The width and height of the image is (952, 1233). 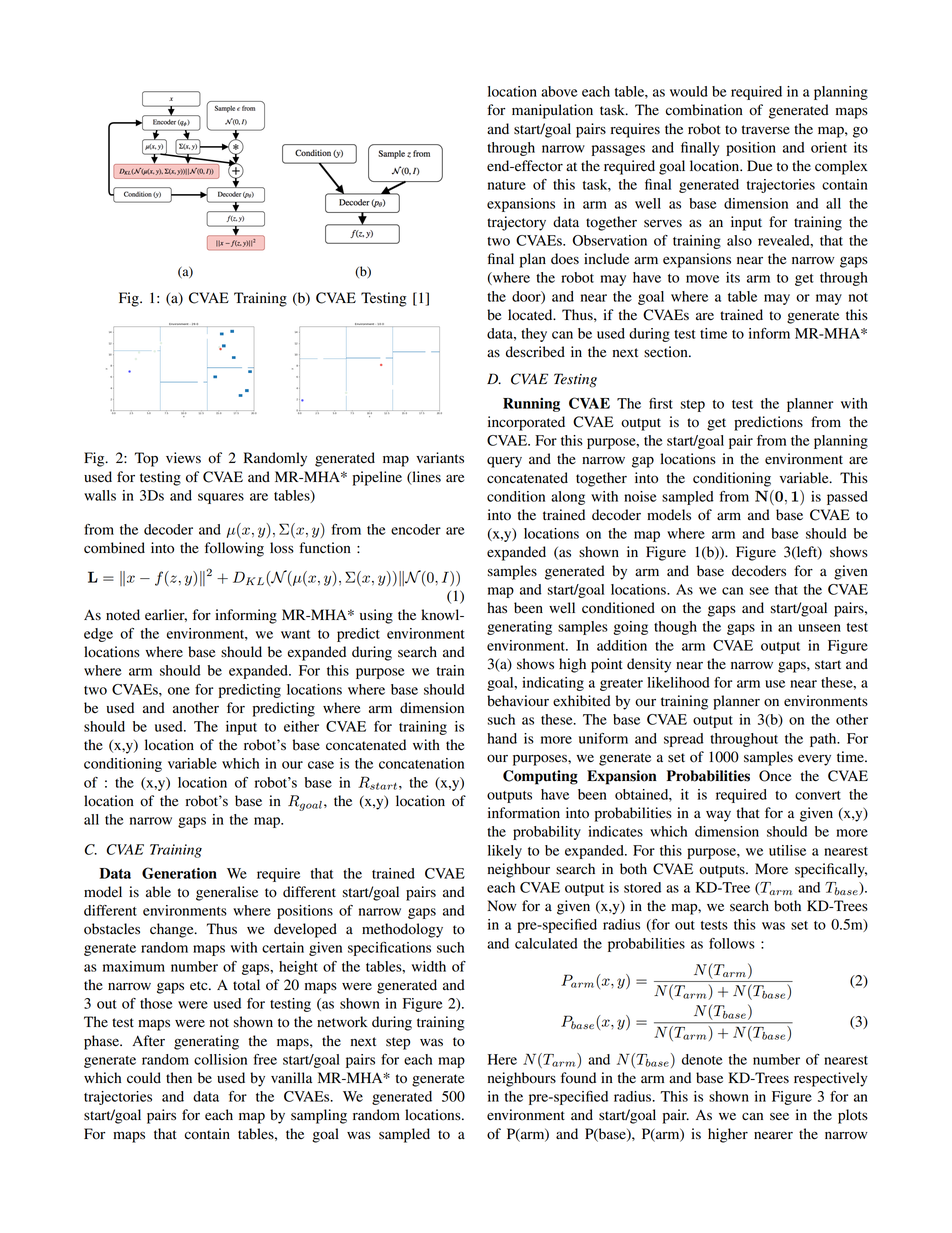 I want to click on found, so click(x=578, y=1078).
